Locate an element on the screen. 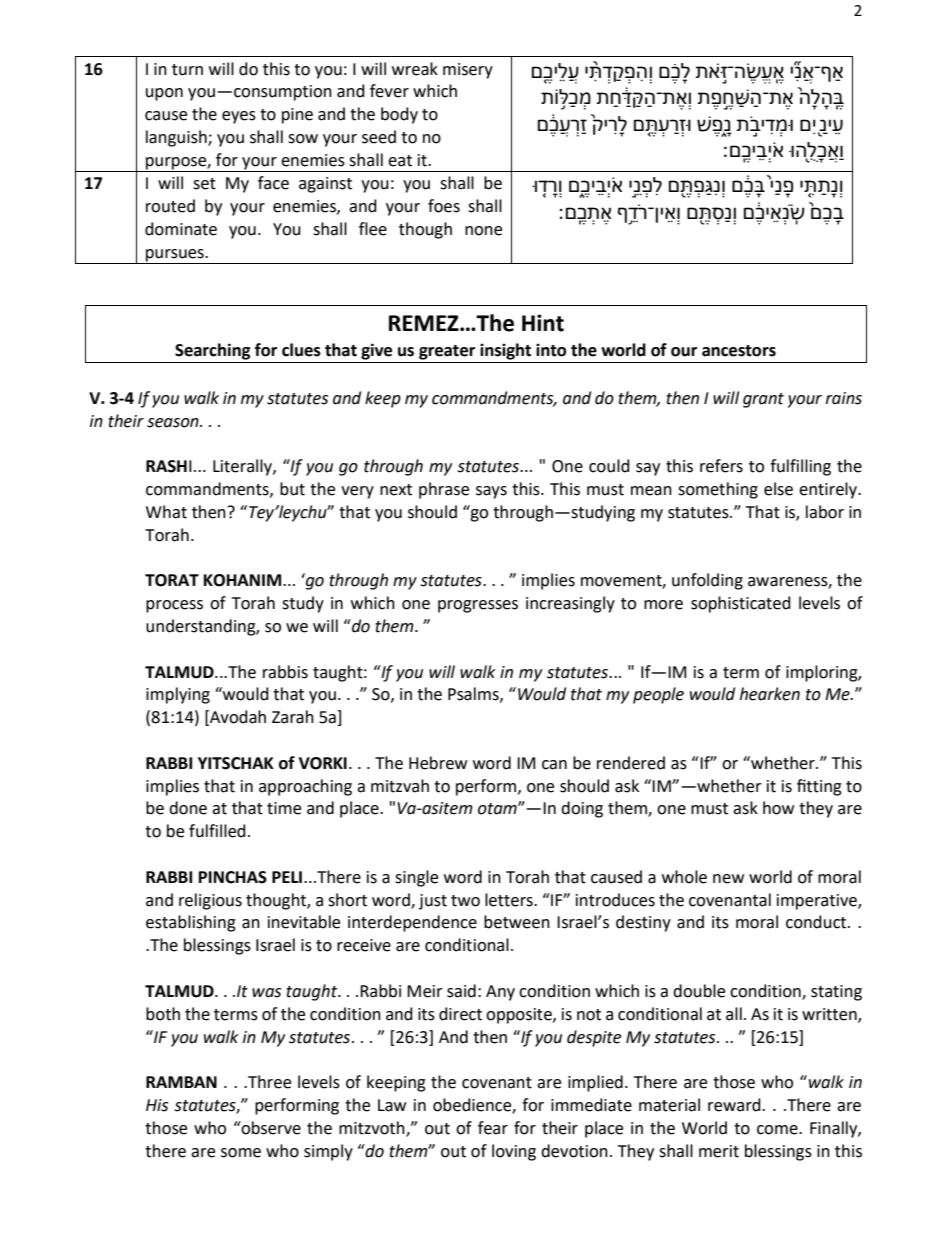 The width and height of the screenshot is (952, 1233). says is located at coordinates (491, 492).
